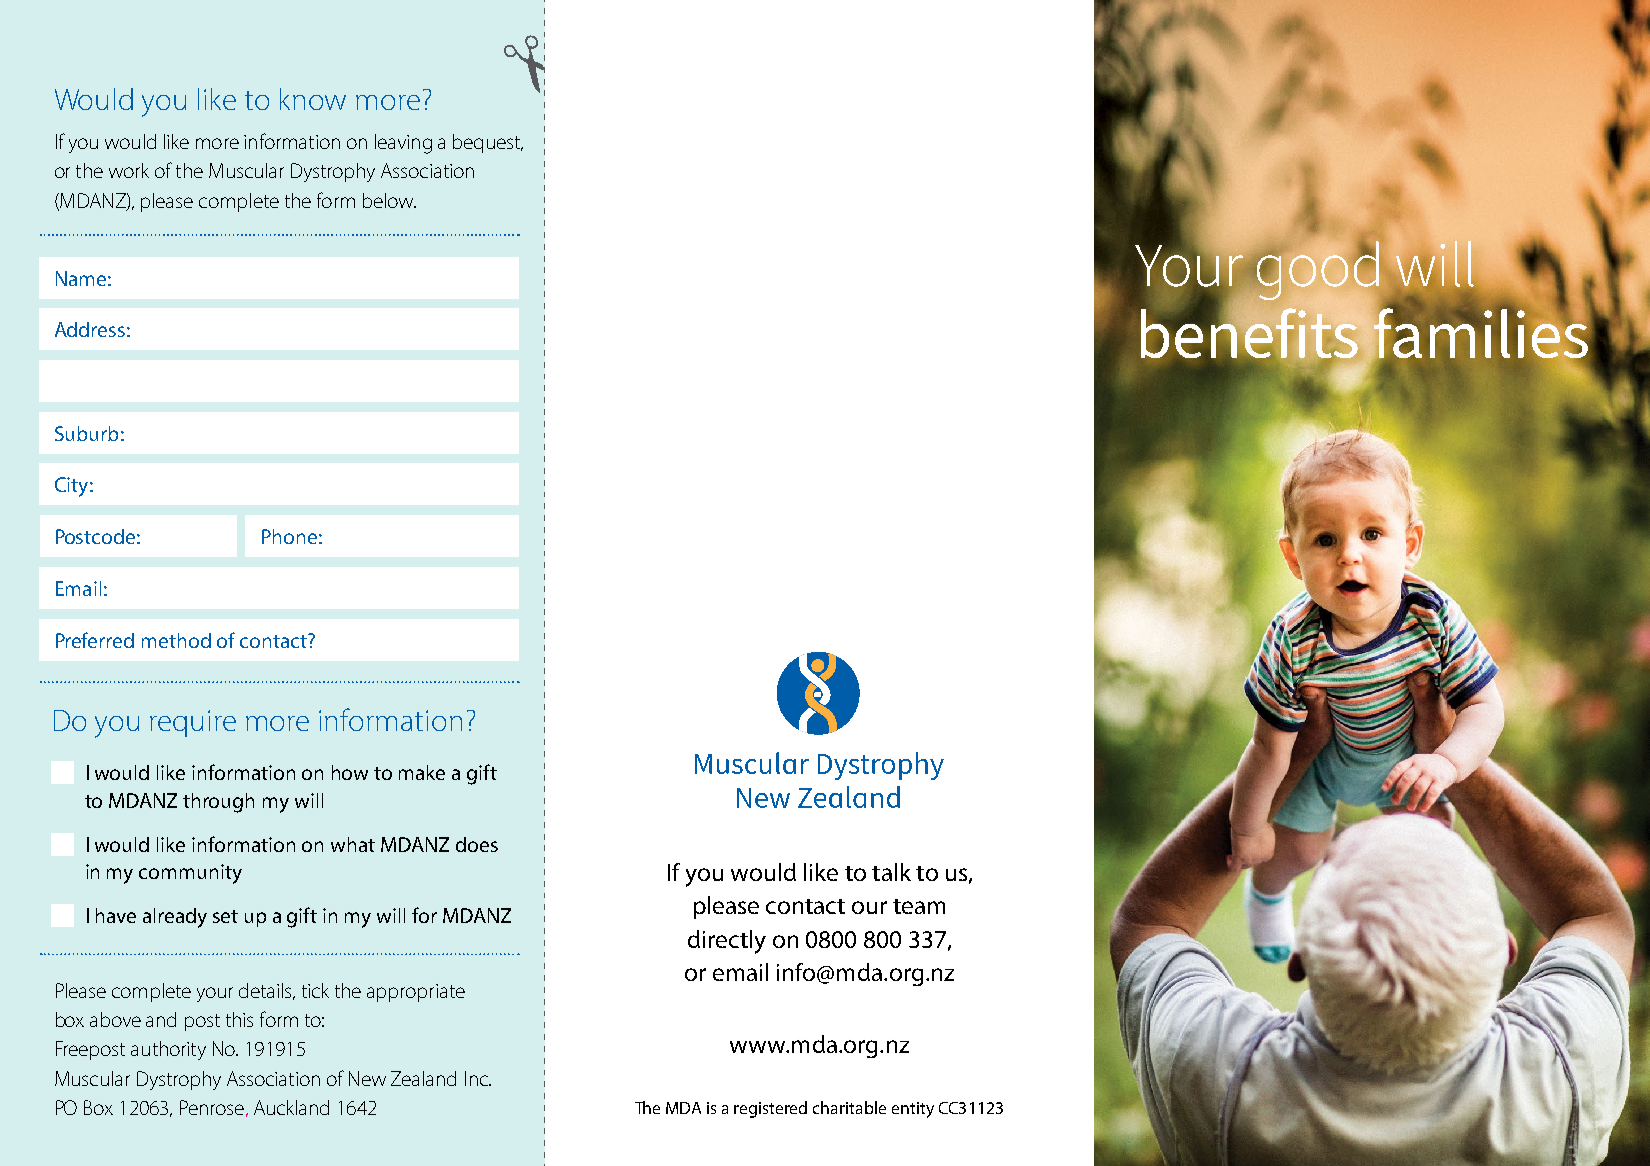 Image resolution: width=1650 pixels, height=1166 pixels. Describe the element at coordinates (389, 200) in the document. I see `below` at that location.
